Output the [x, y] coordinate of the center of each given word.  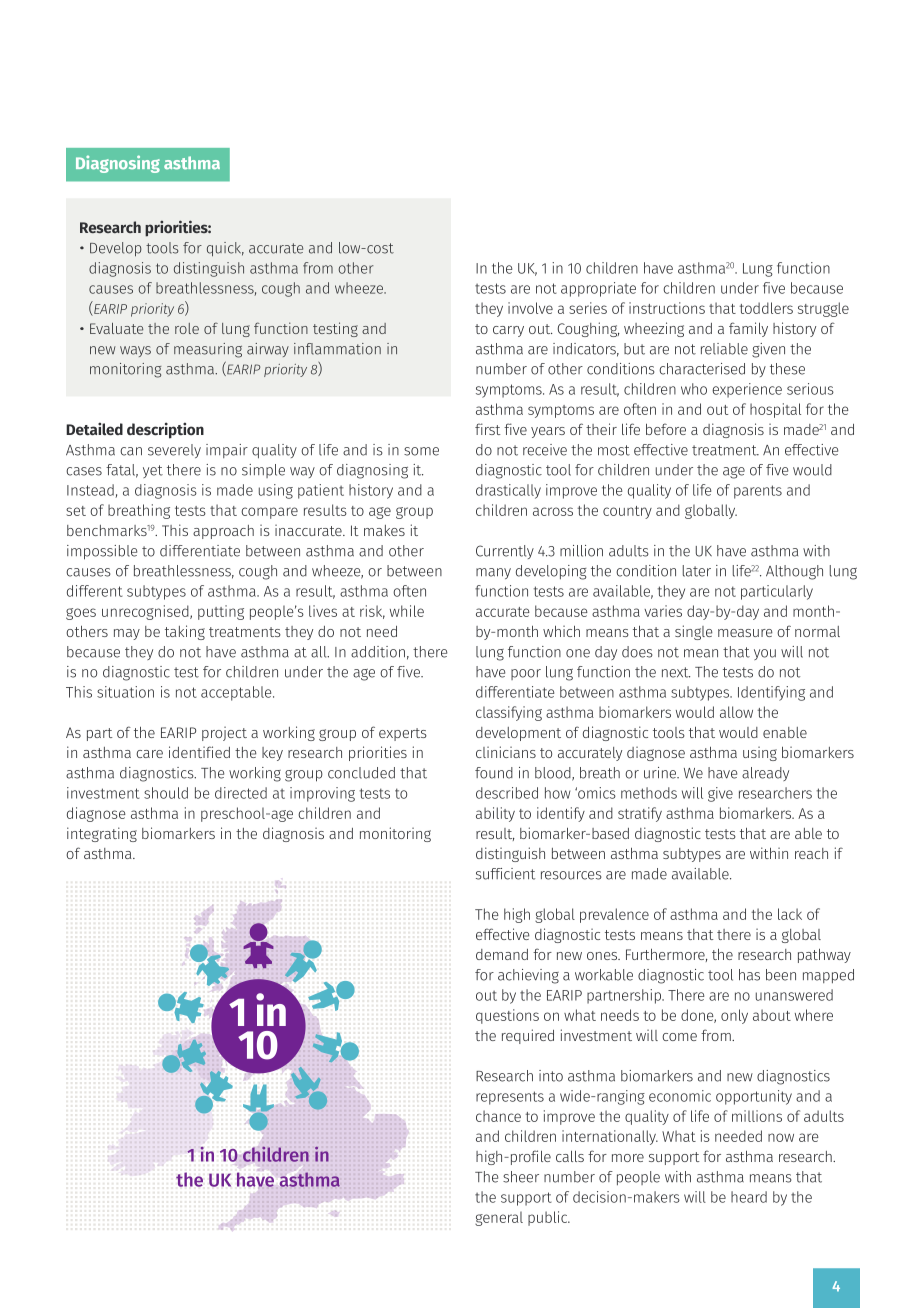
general [499, 1219]
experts [403, 734]
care [149, 754]
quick [225, 249]
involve [530, 308]
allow [736, 712]
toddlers [766, 308]
